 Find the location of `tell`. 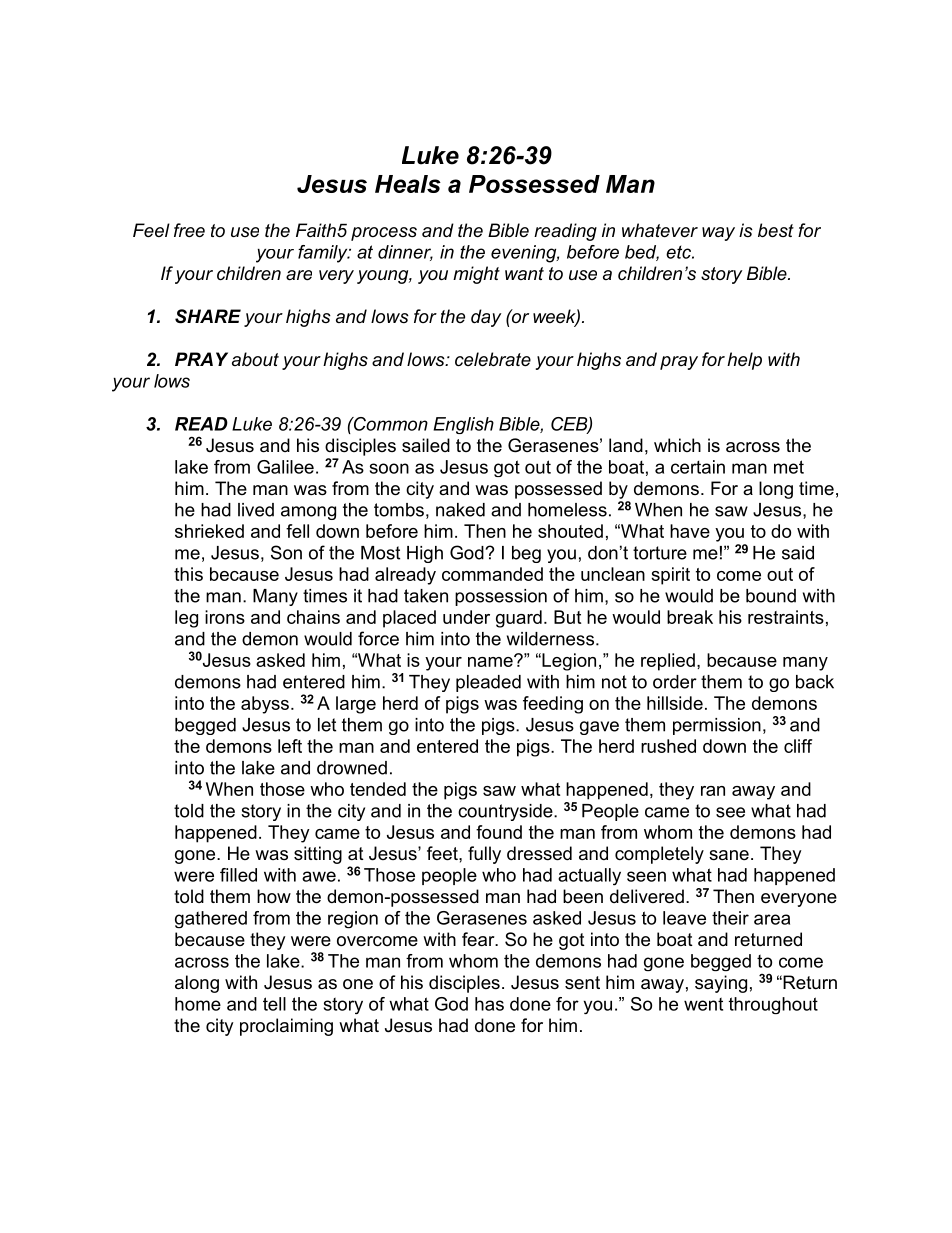

tell is located at coordinates (274, 1004).
